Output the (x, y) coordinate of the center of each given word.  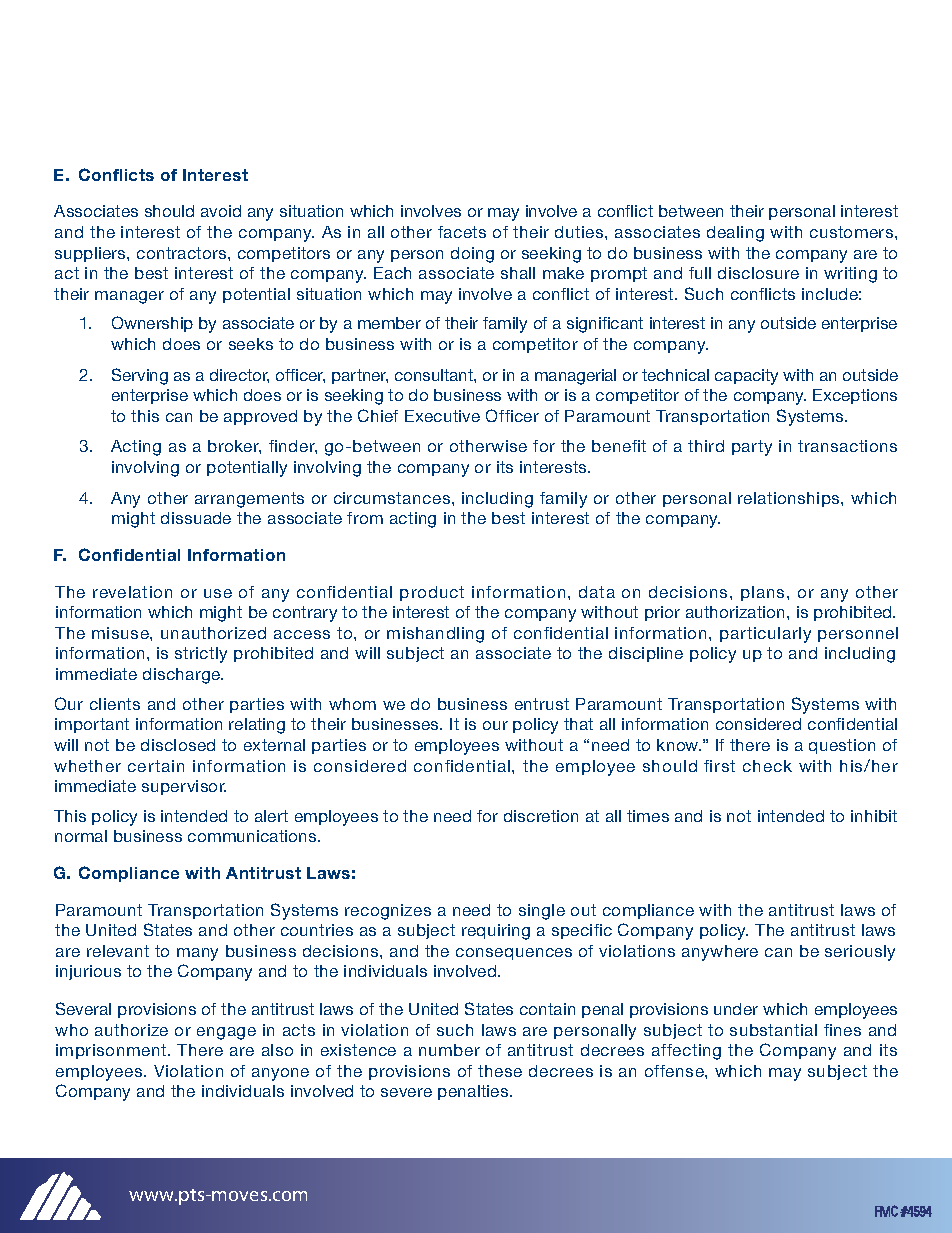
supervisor (184, 787)
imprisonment (112, 1051)
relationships (790, 499)
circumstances (393, 498)
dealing (735, 234)
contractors (183, 253)
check (767, 766)
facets (462, 232)
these (500, 1071)
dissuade (196, 518)
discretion (541, 816)
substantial (773, 1030)
